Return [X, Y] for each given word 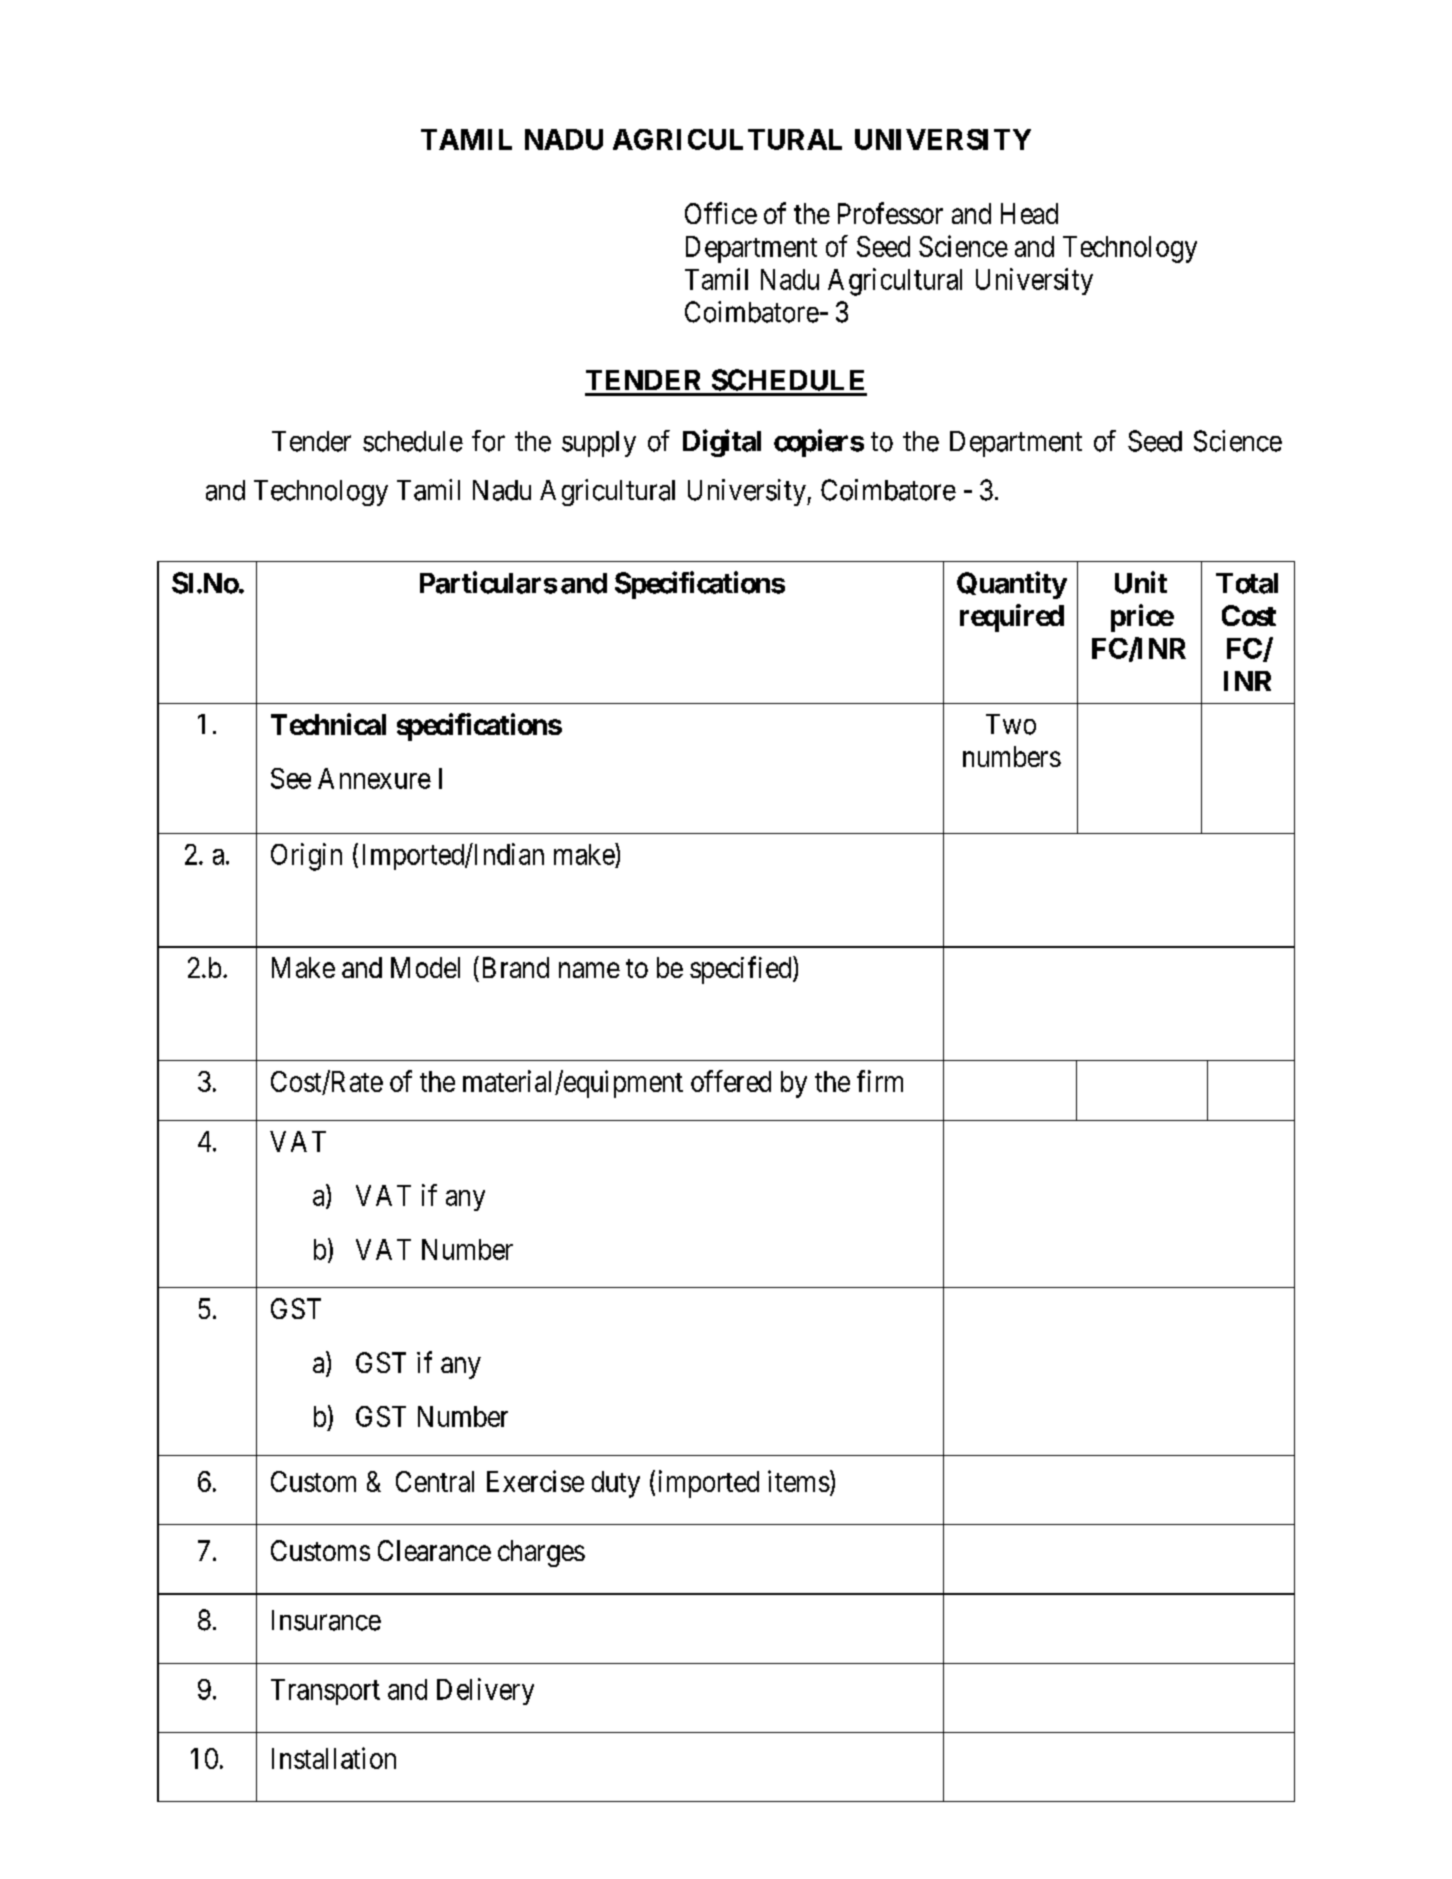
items [799, 1481]
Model [425, 967]
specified [742, 970]
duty [616, 1484]
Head [1029, 213]
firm [880, 1081]
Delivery [485, 1691]
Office [721, 213]
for [488, 441]
